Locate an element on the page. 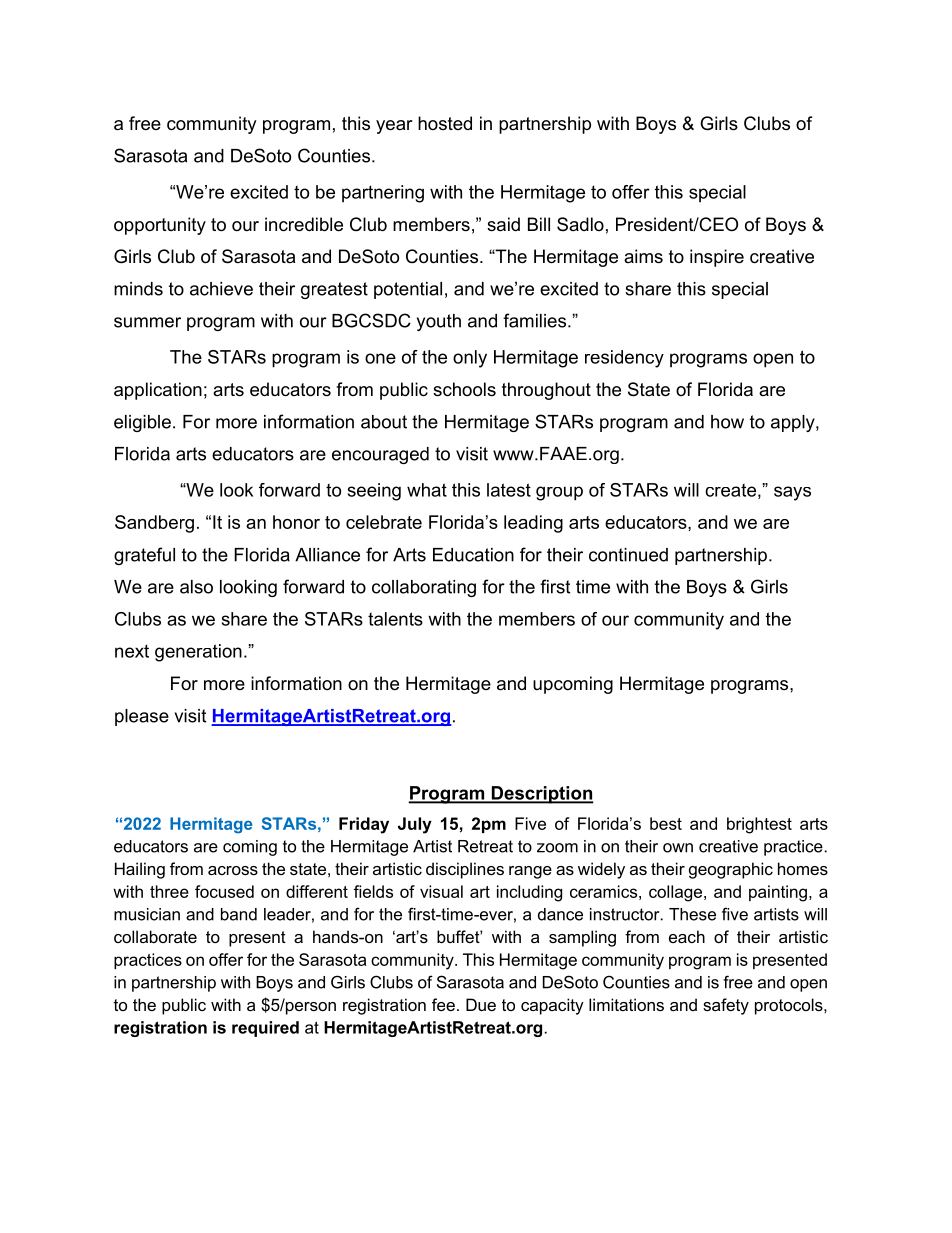  Description is located at coordinates (541, 795).
